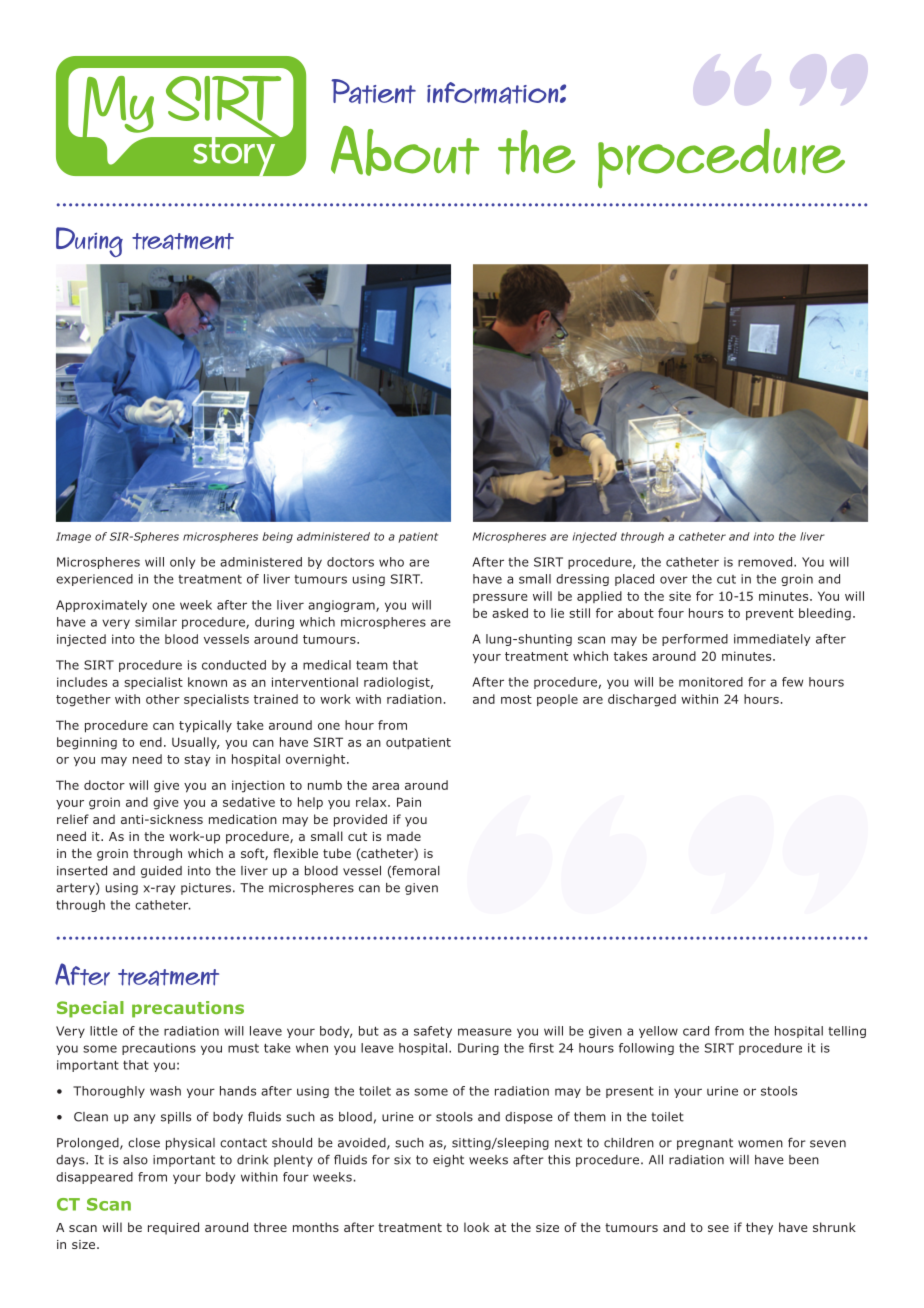 Image resolution: width=924 pixels, height=1308 pixels. Describe the element at coordinates (516, 699) in the screenshot. I see `most` at that location.
